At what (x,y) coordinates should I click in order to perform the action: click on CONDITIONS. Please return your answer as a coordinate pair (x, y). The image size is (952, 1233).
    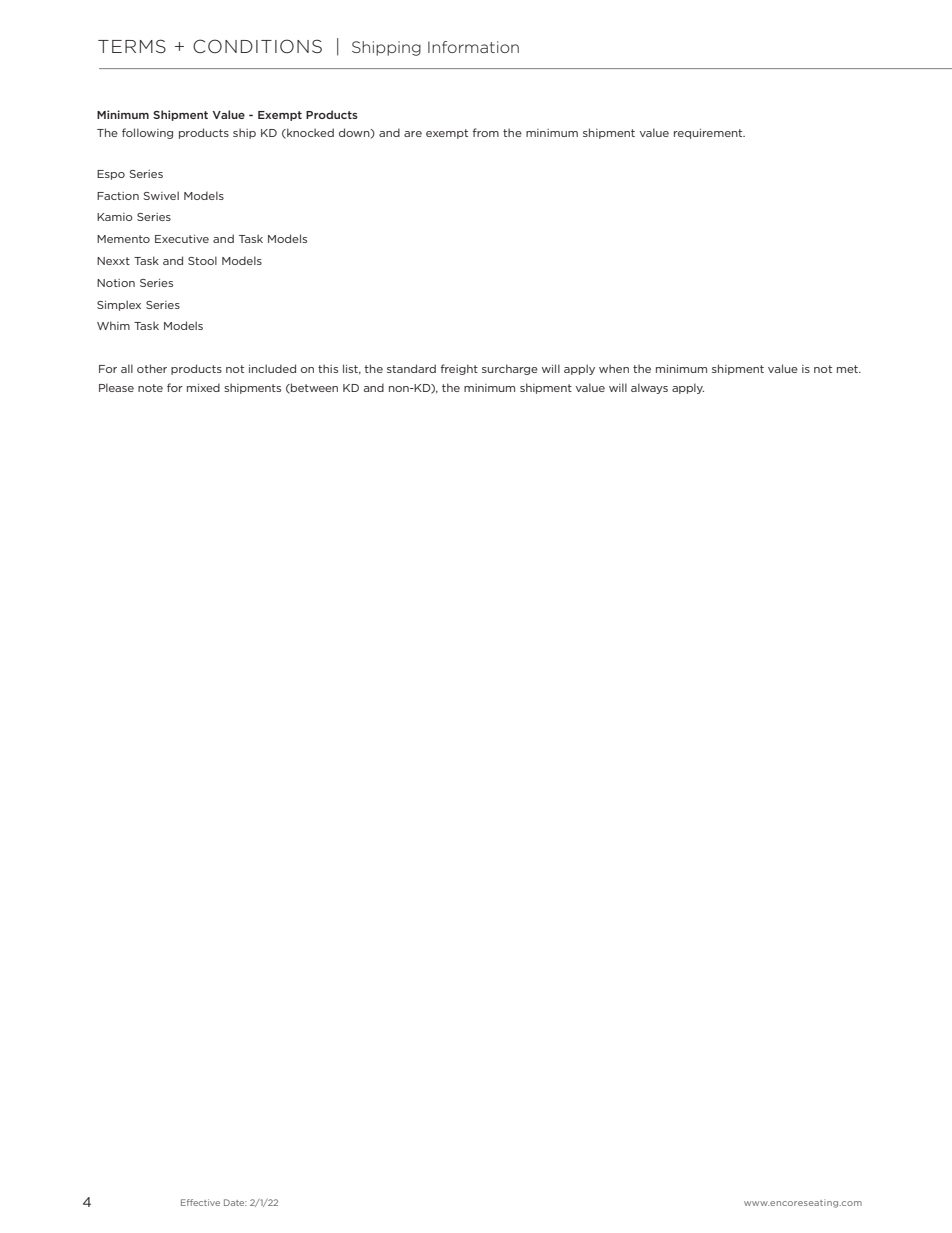
    Looking at the image, I should click on (257, 46).
